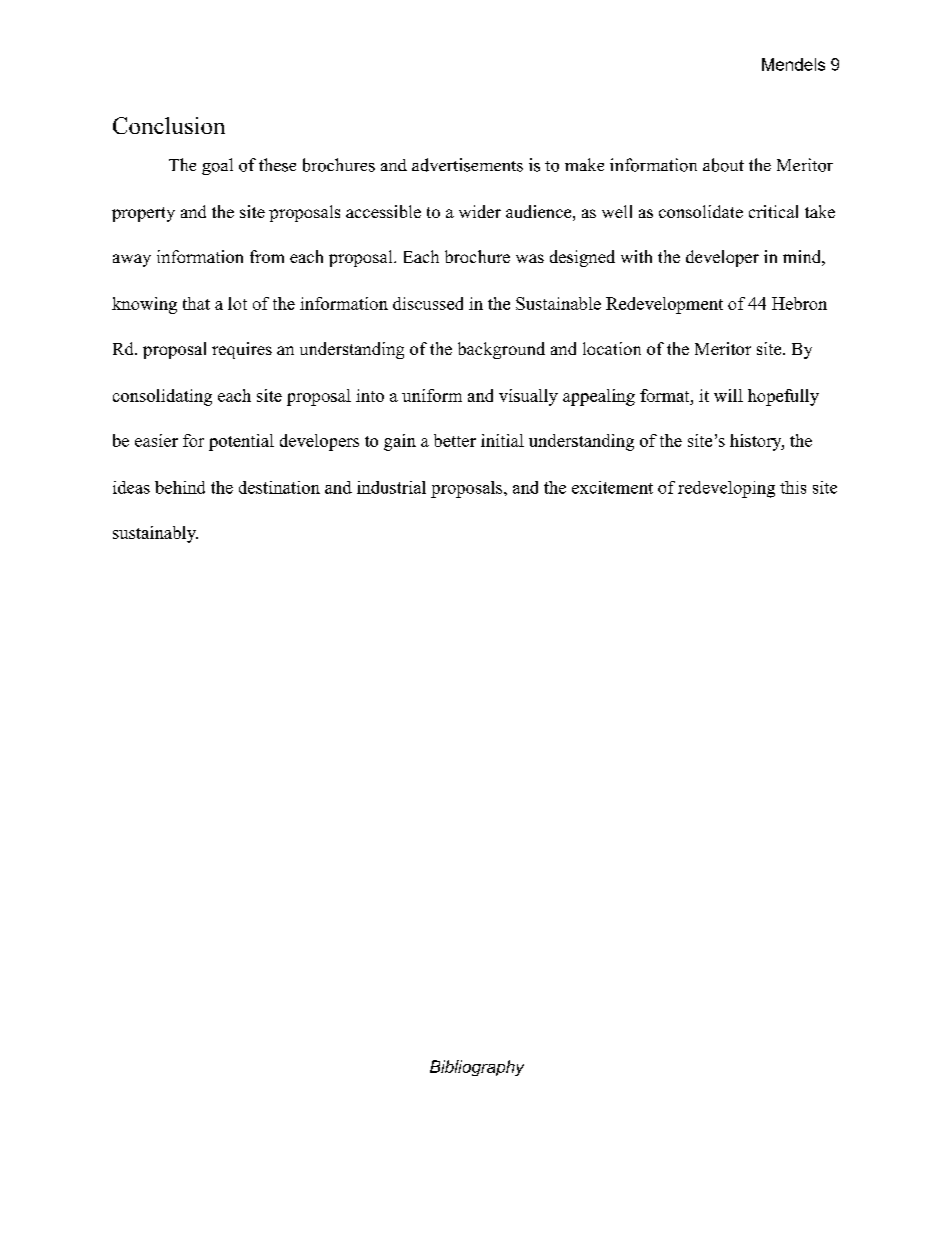 Image resolution: width=952 pixels, height=1233 pixels. I want to click on advertisements, so click(467, 165).
